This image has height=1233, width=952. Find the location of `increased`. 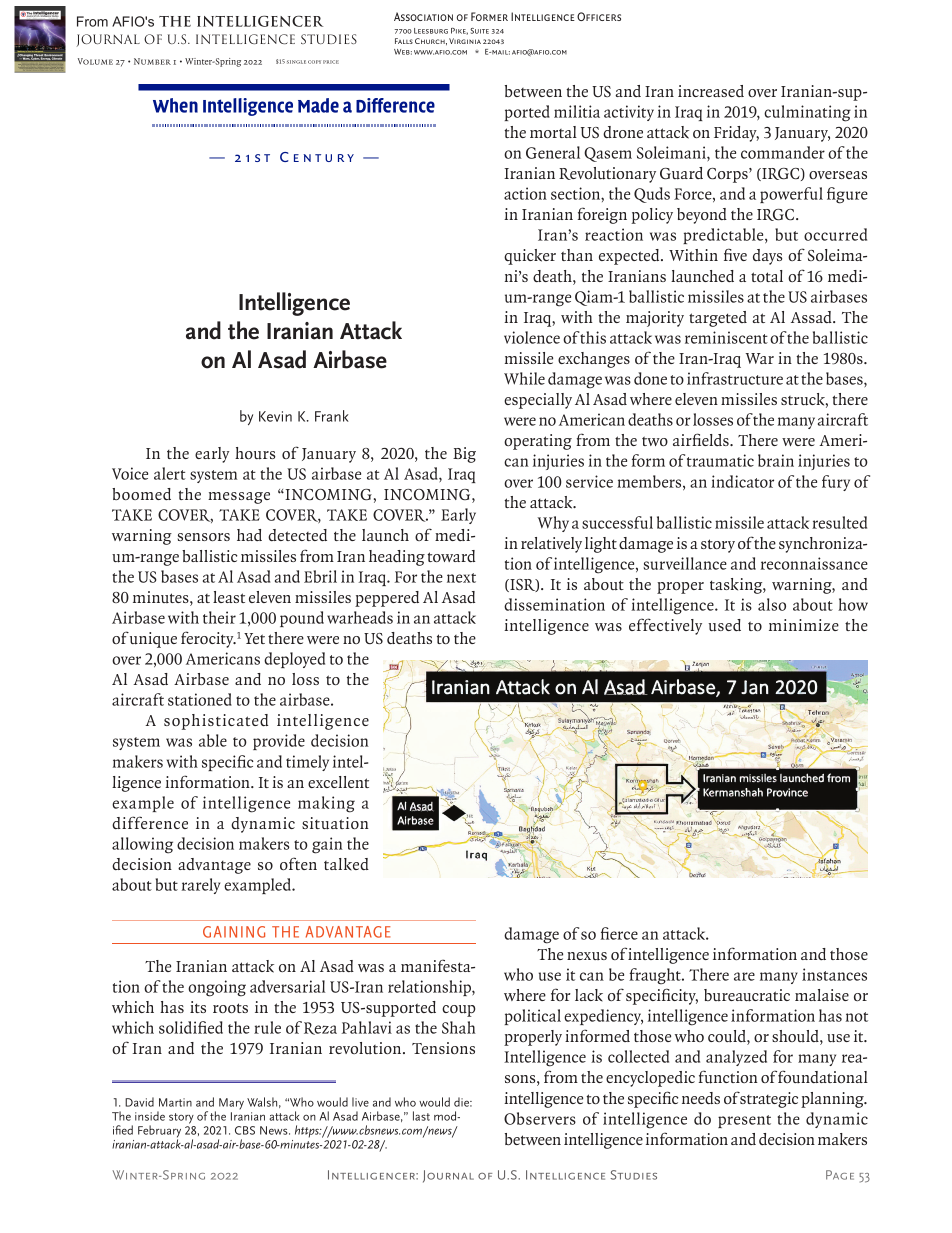

increased is located at coordinates (711, 91).
